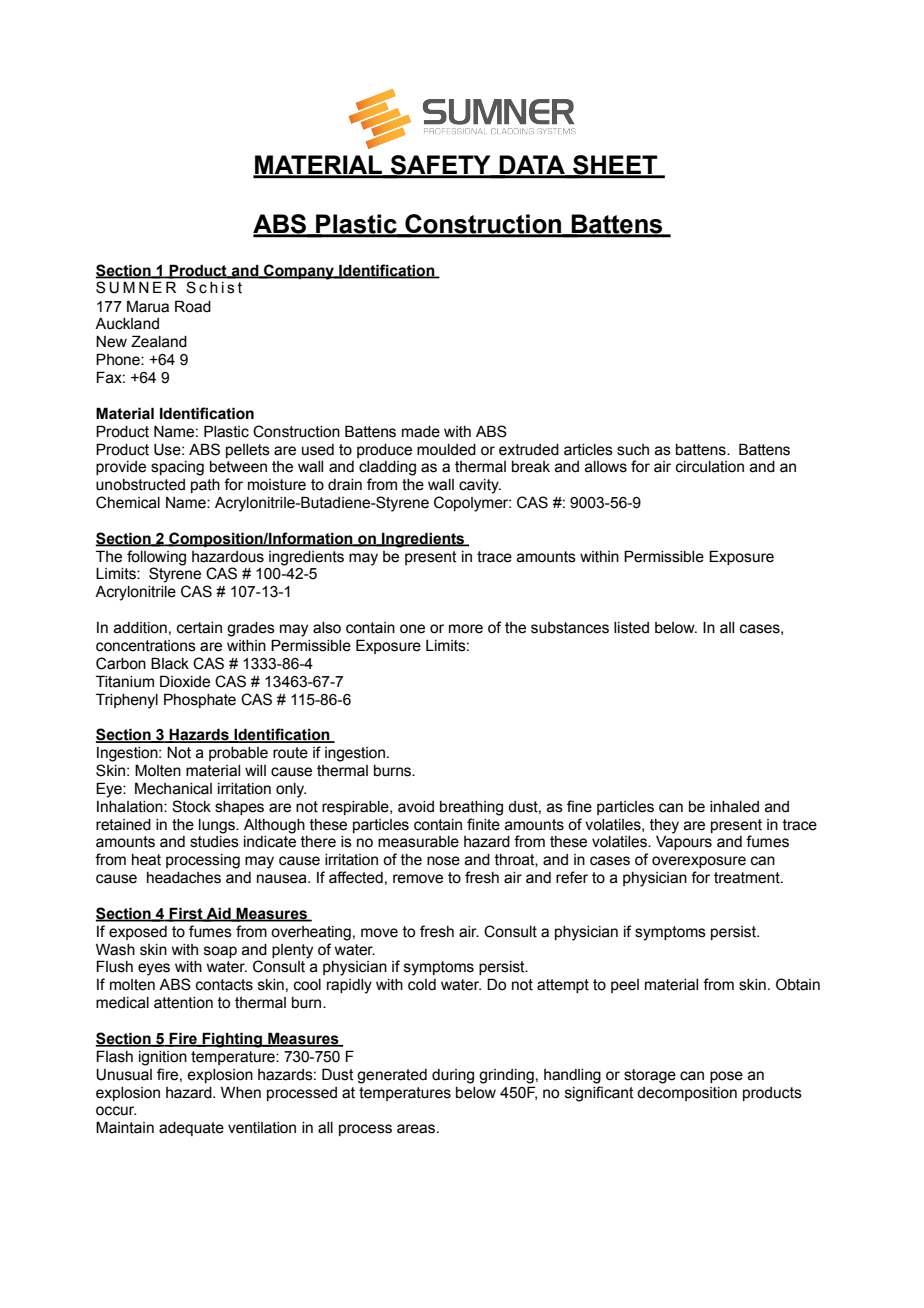  I want to click on such, so click(633, 450).
